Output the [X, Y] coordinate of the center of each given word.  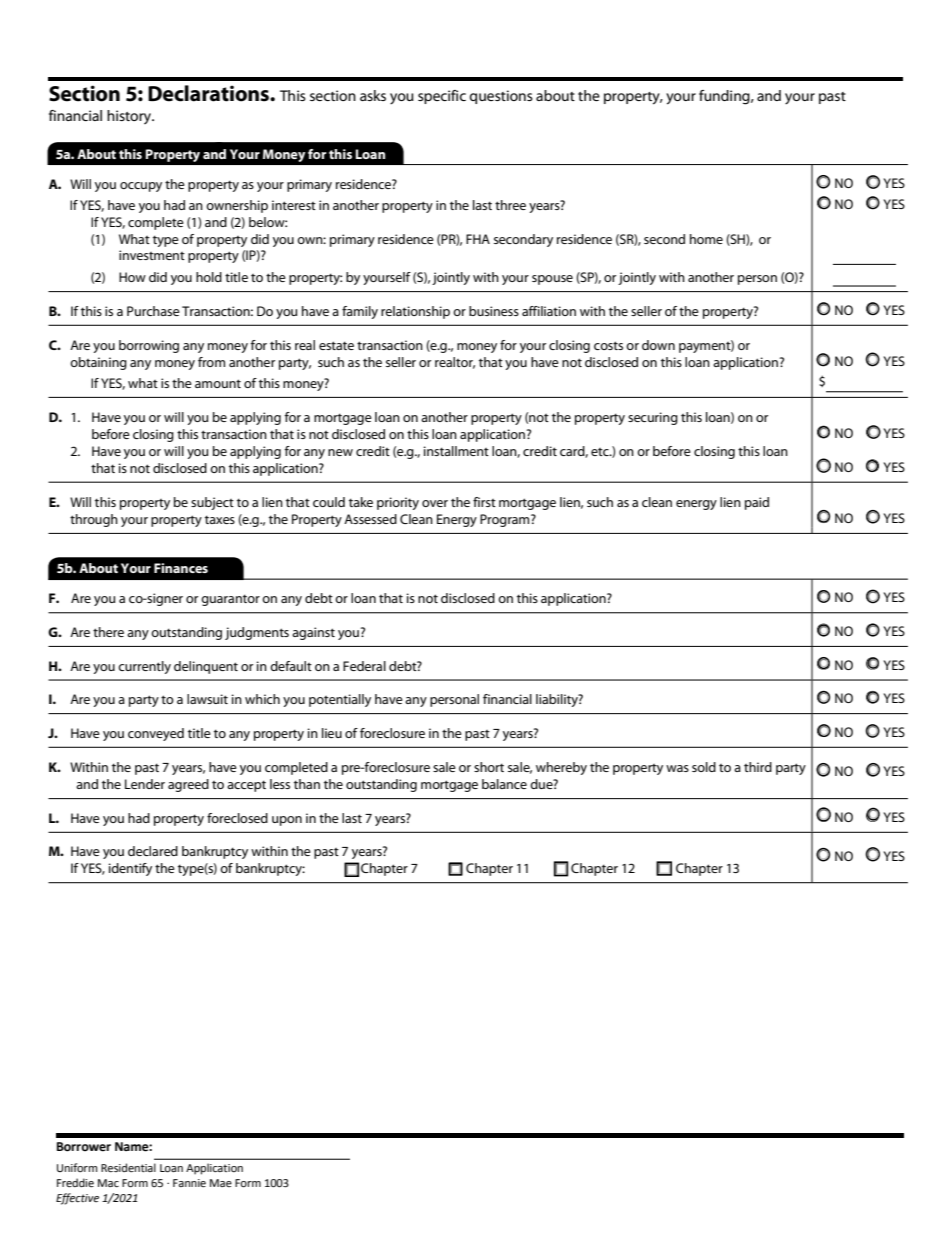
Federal [364, 666]
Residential [128, 1168]
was [677, 768]
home [706, 239]
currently [144, 667]
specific [442, 97]
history [130, 117]
